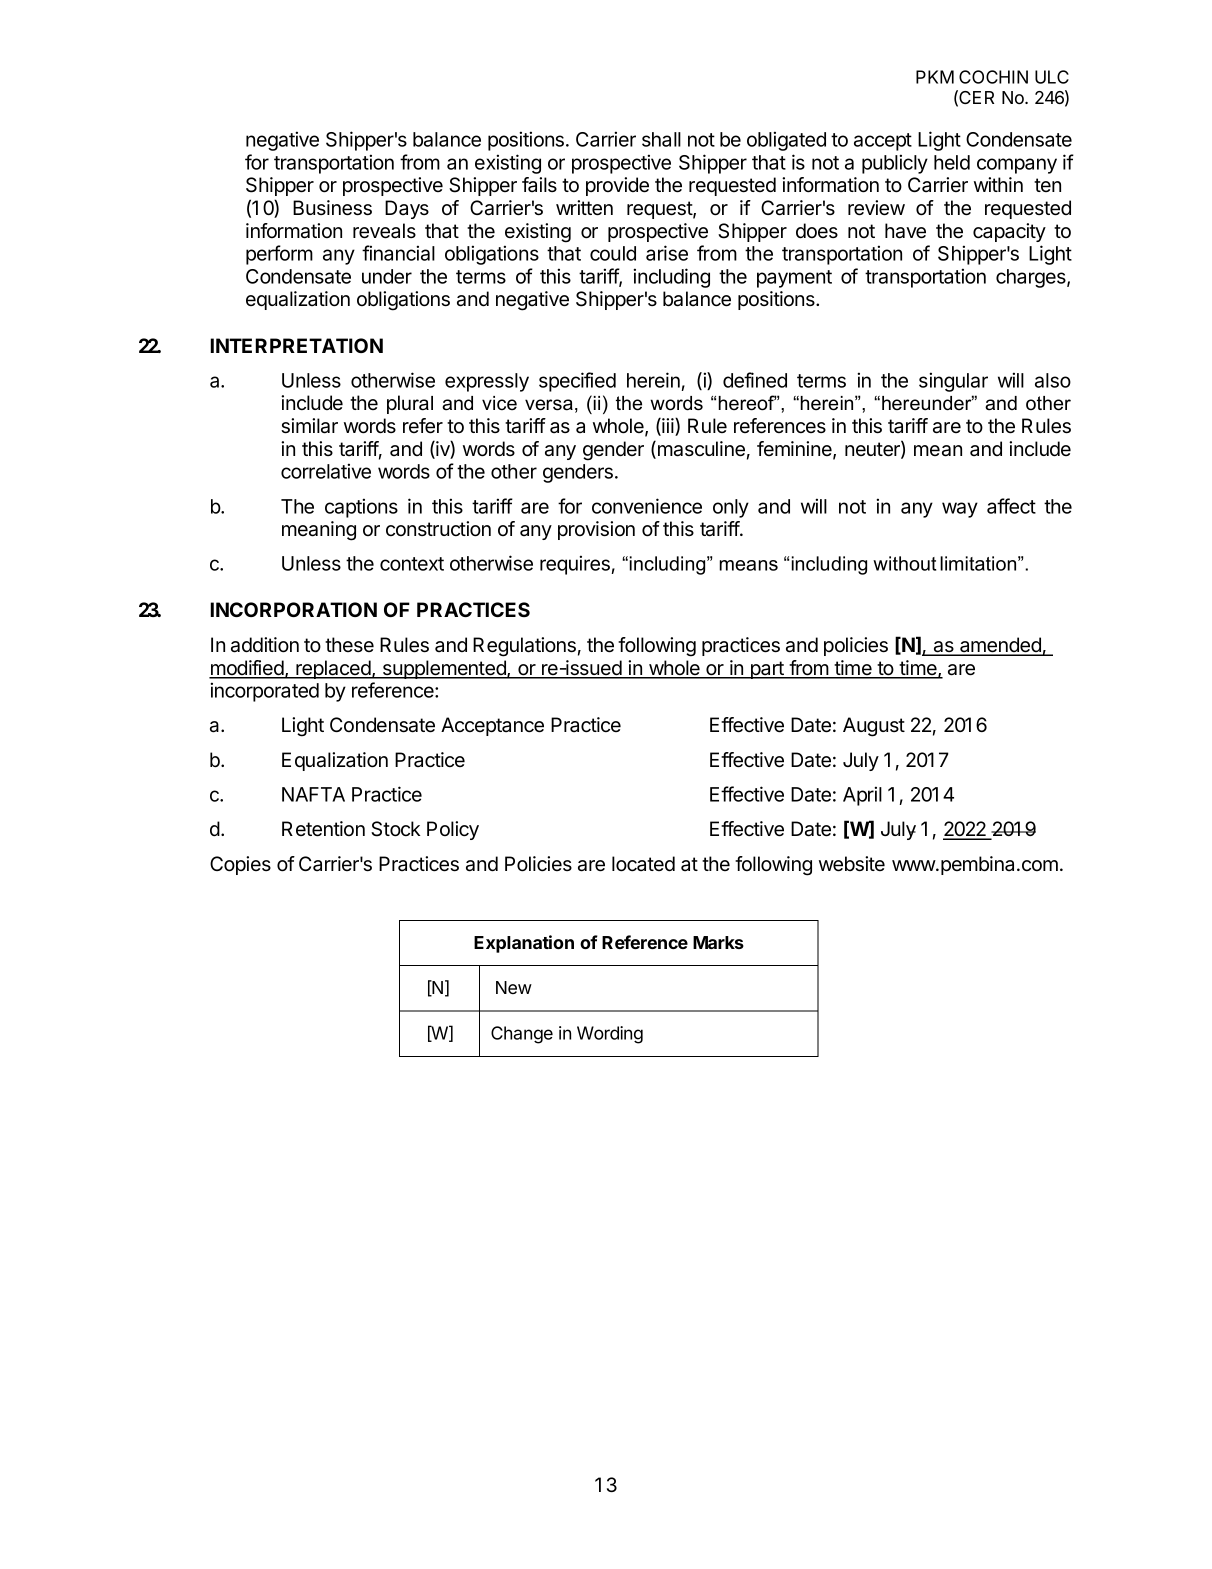 Image resolution: width=1212 pixels, height=1569 pixels. What do you see at coordinates (332, 208) in the screenshot?
I see `Business` at bounding box center [332, 208].
